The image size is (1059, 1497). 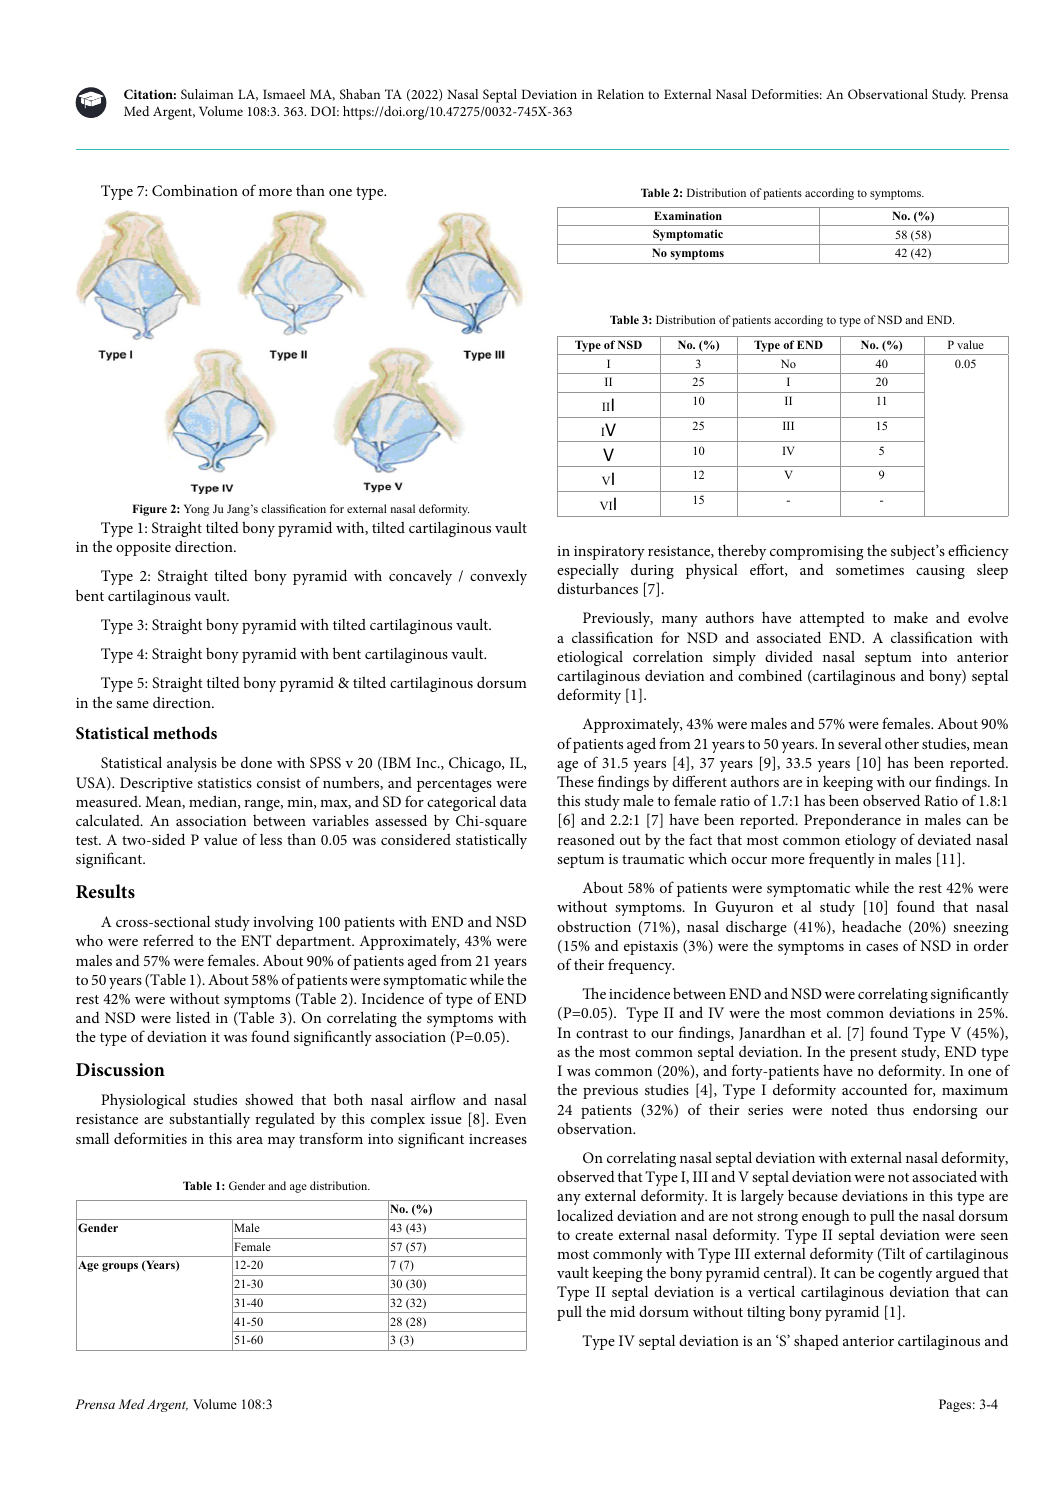 I want to click on inspiratory, so click(x=609, y=553).
